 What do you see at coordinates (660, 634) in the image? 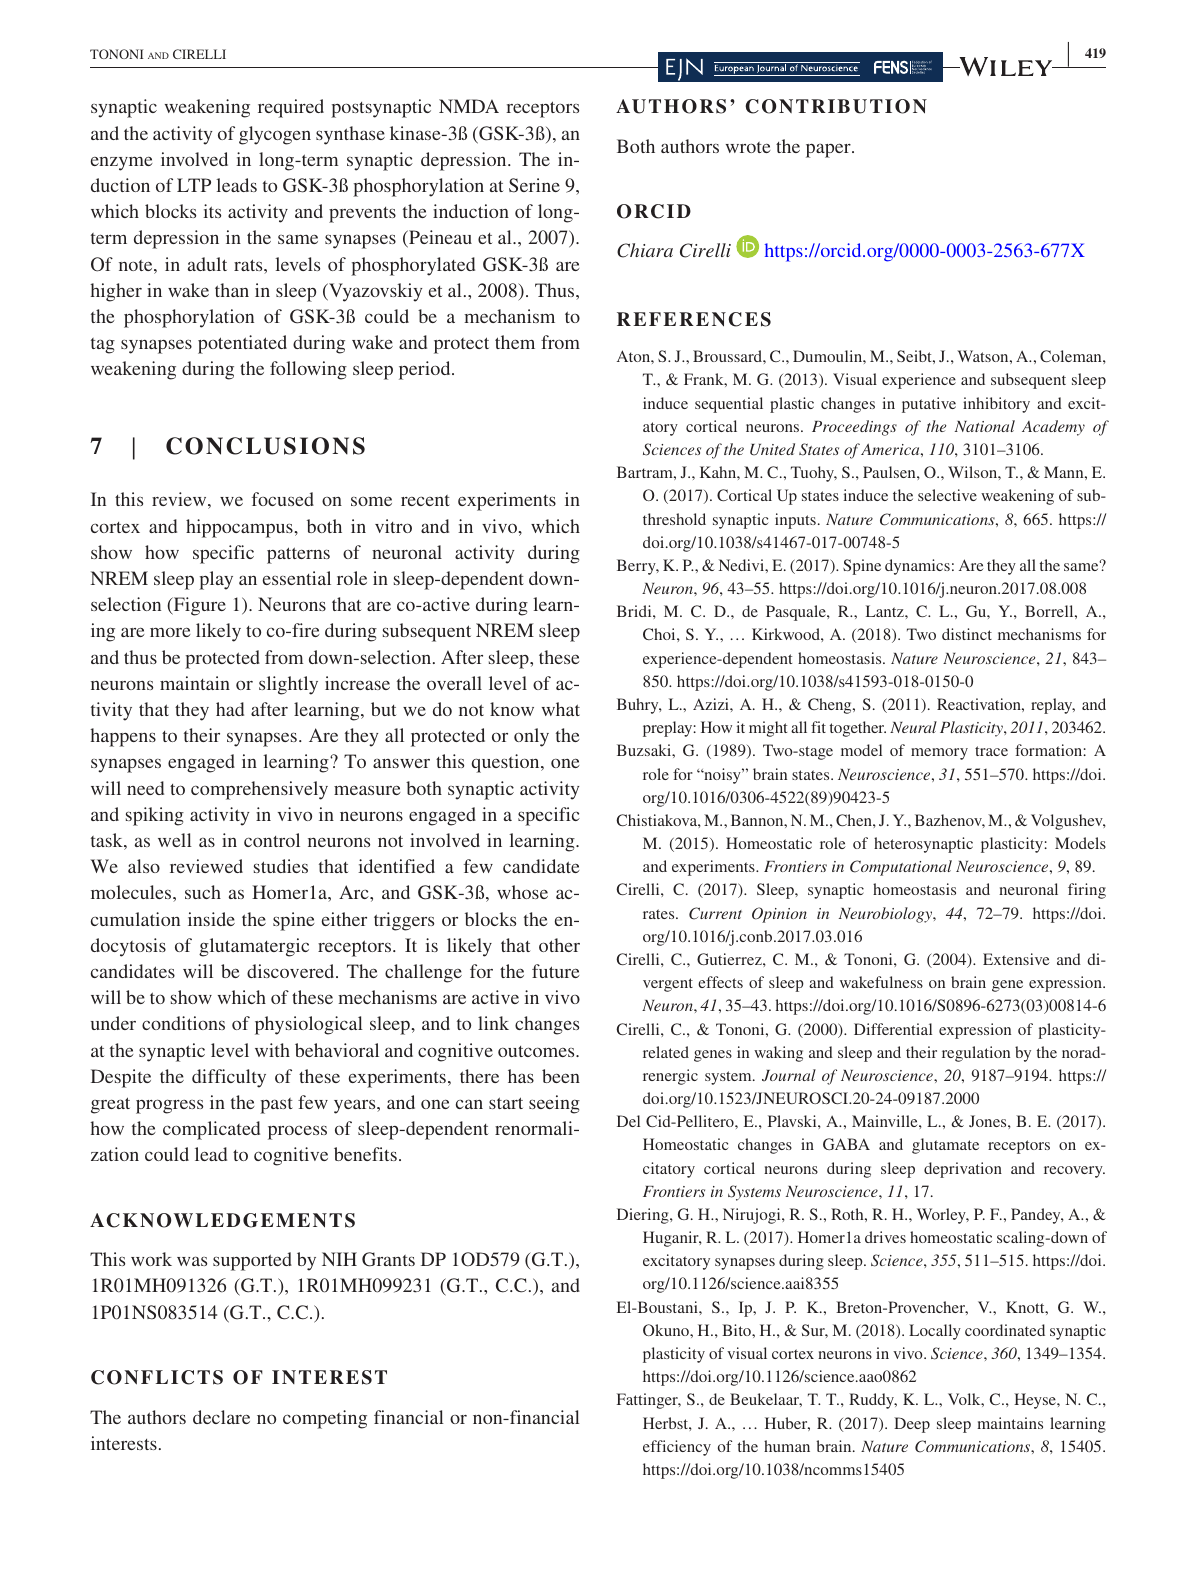
I see `Choi` at bounding box center [660, 634].
